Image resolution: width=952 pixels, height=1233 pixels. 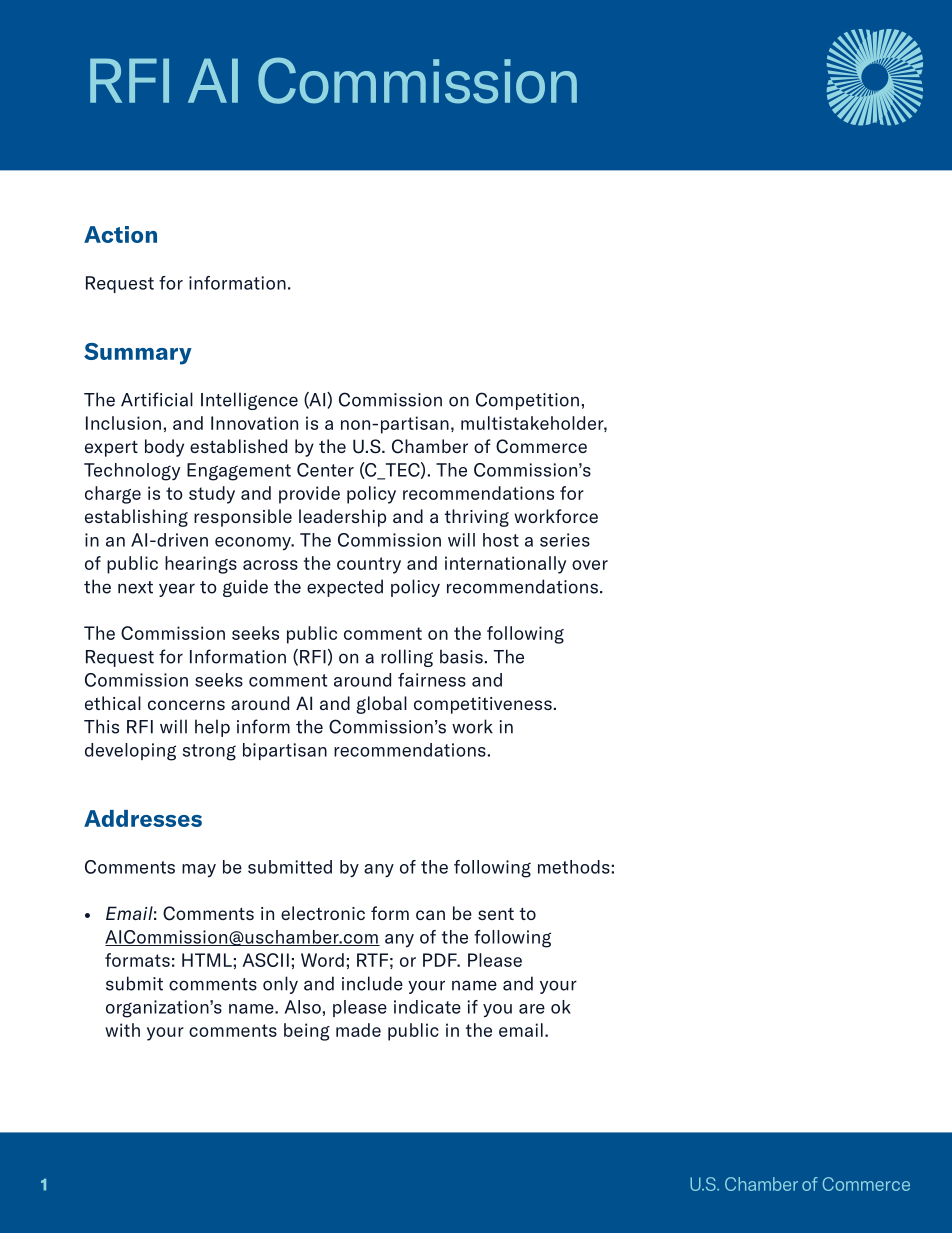 What do you see at coordinates (122, 1030) in the image?
I see `with` at bounding box center [122, 1030].
